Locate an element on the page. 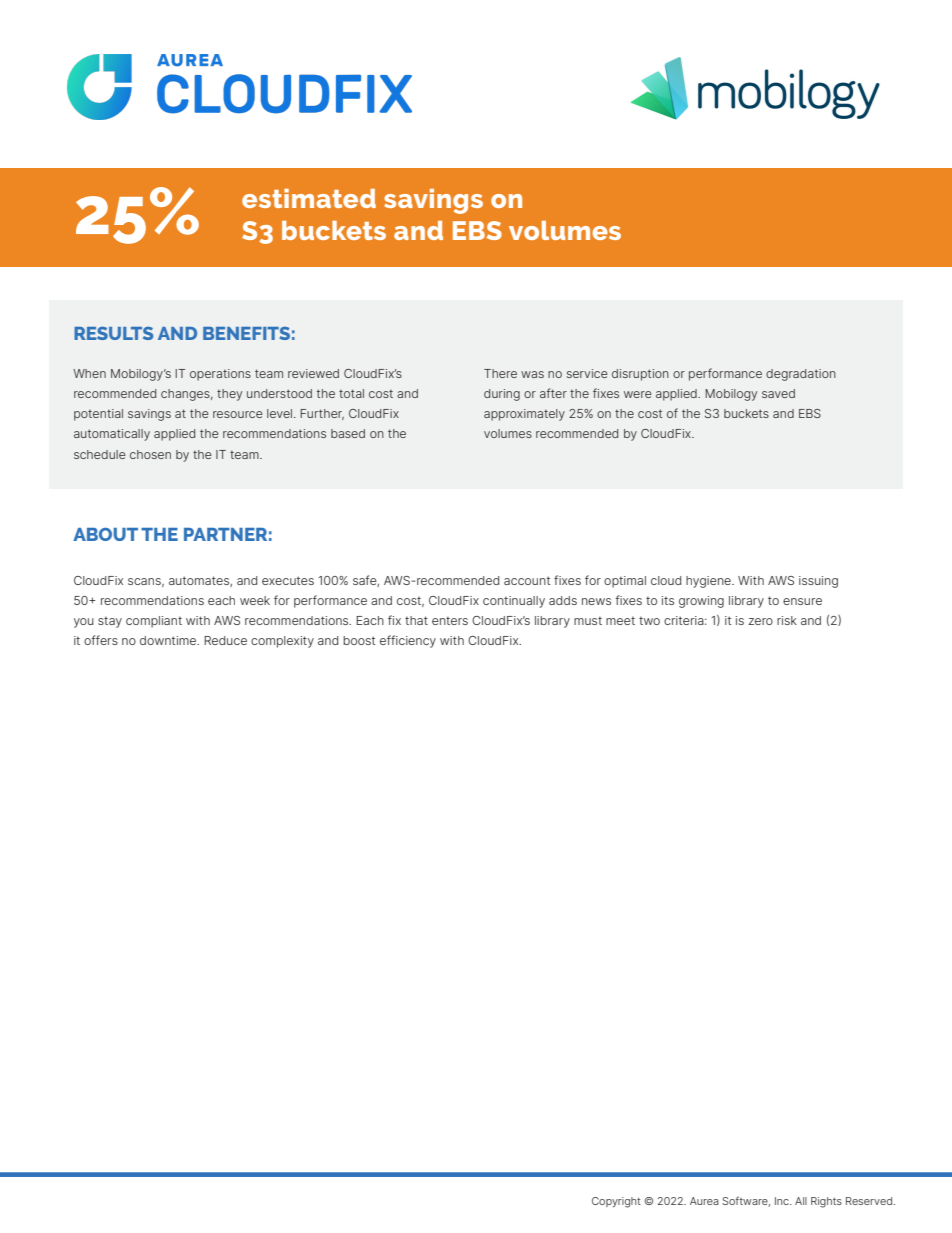 Image resolution: width=952 pixels, height=1233 pixels. ABOUT is located at coordinates (105, 534).
